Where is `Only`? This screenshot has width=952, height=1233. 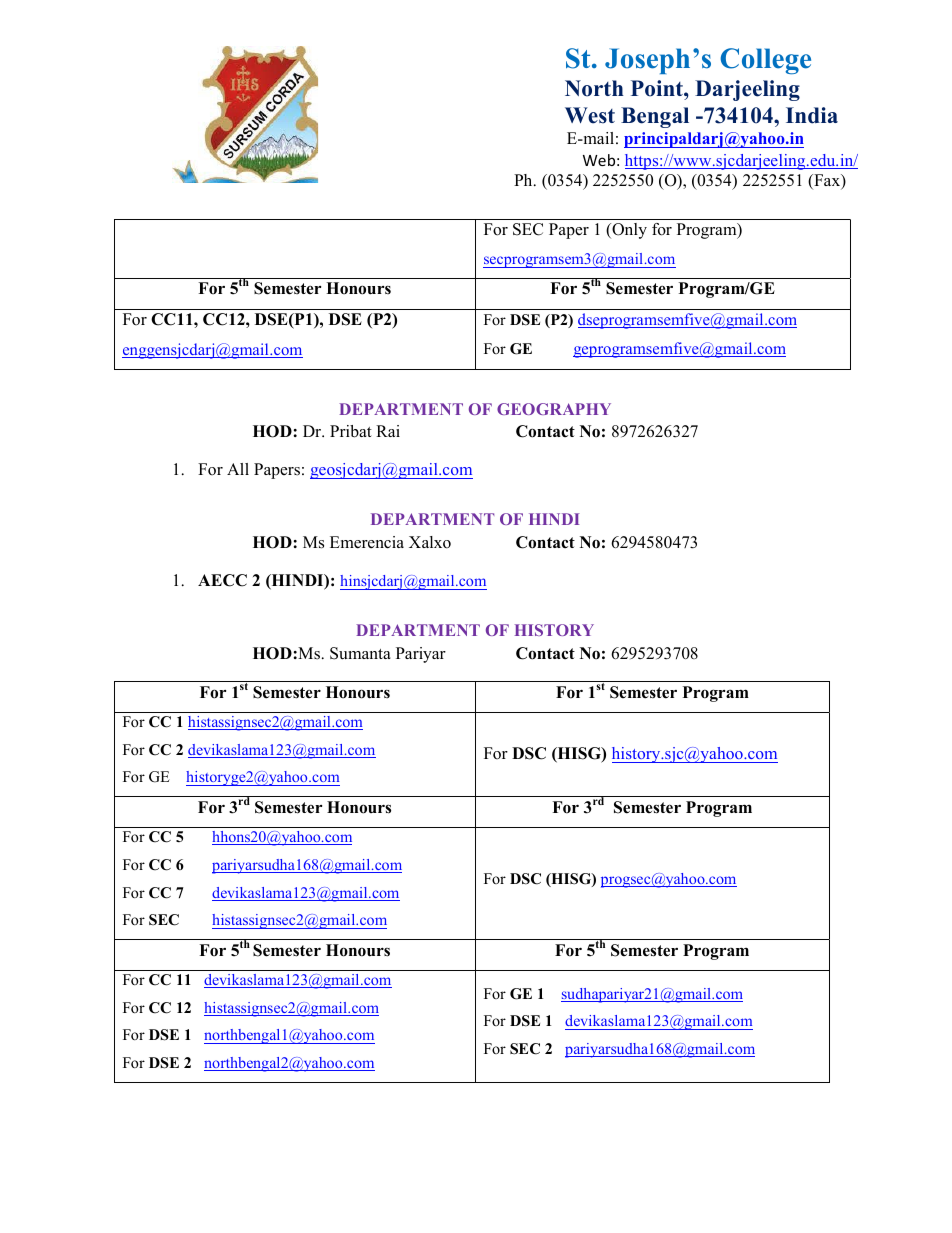
Only is located at coordinates (628, 231).
